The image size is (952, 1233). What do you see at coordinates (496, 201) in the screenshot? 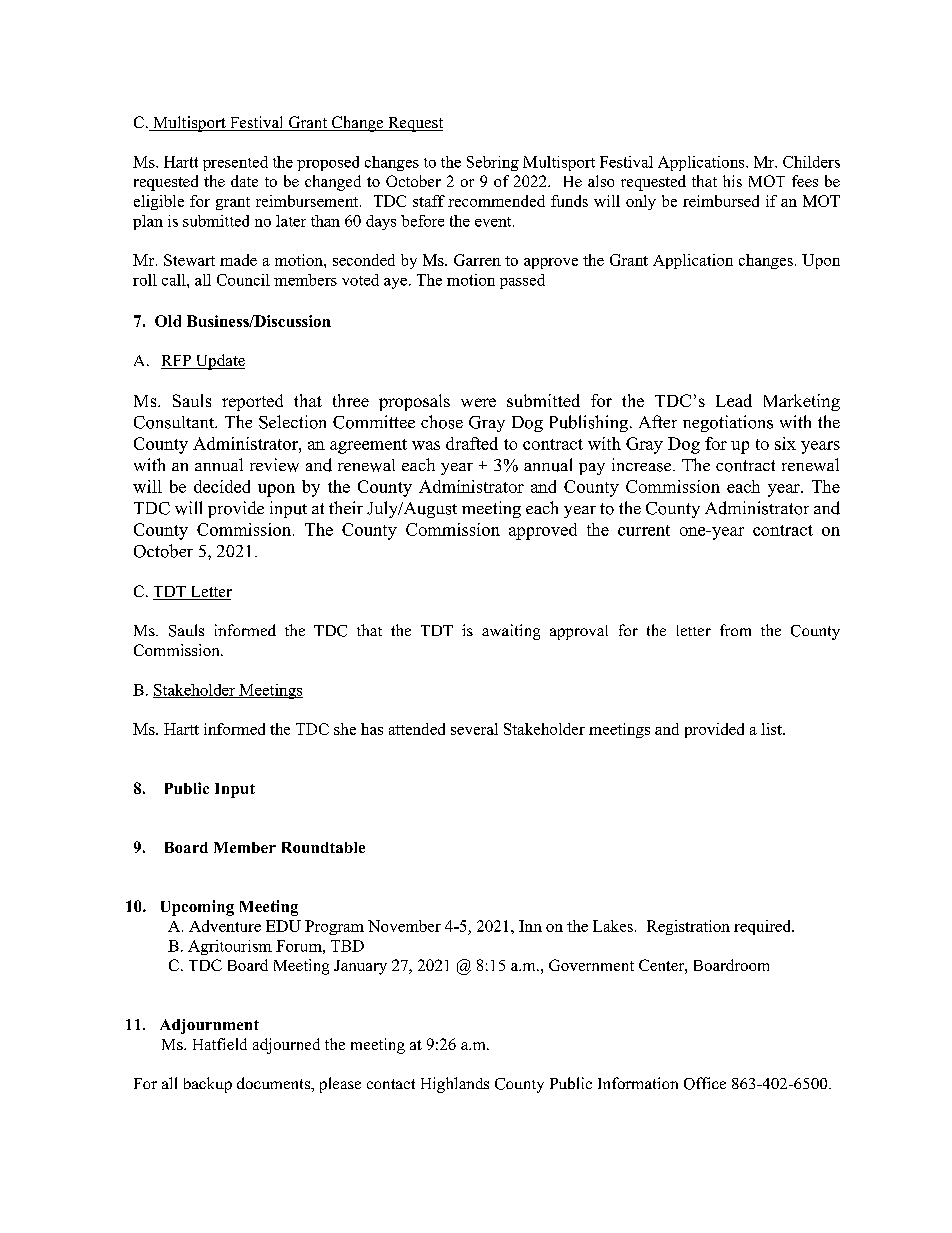
I see `recommended` at bounding box center [496, 201].
